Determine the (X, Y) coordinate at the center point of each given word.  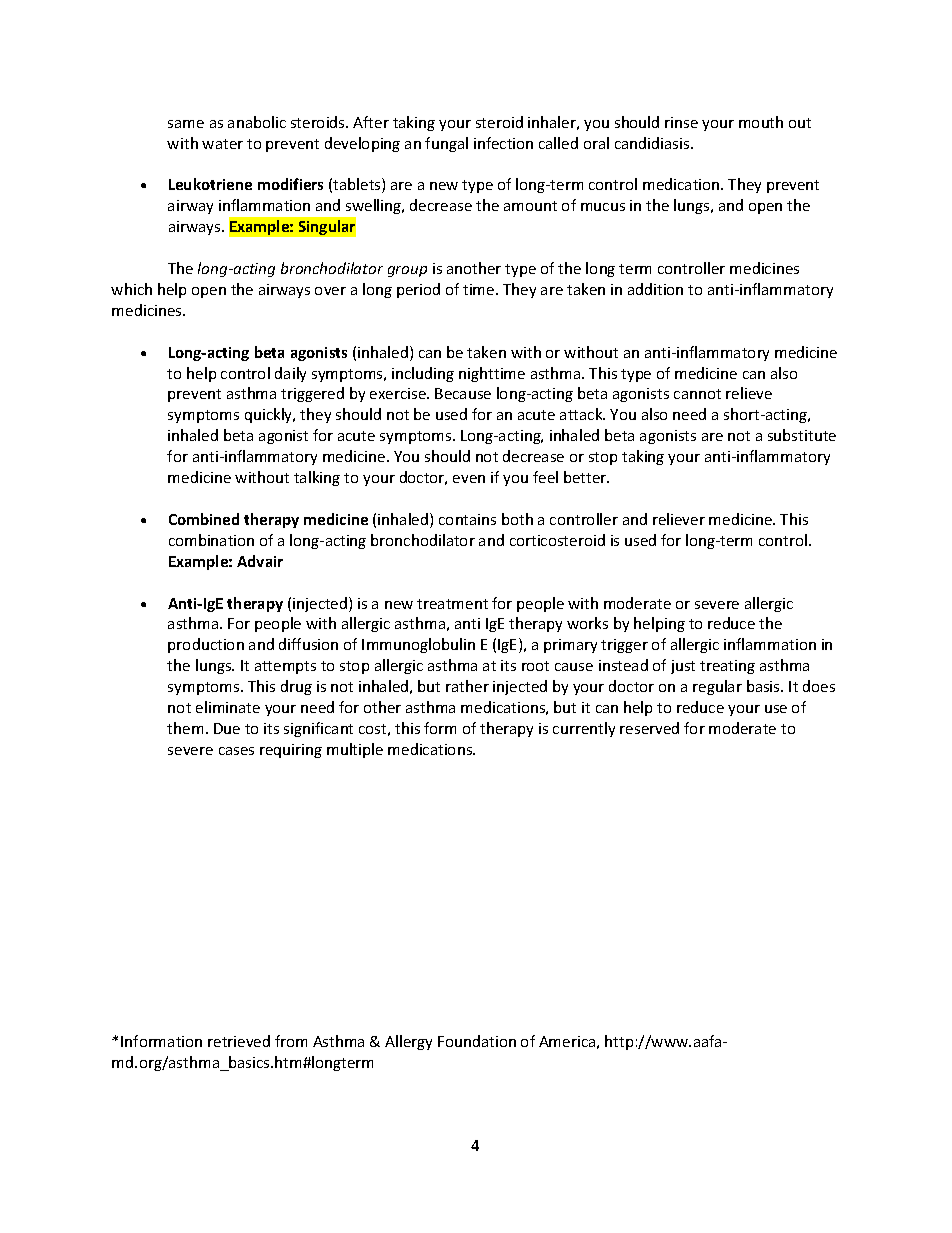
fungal (446, 144)
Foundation (477, 1041)
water (222, 144)
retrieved (239, 1041)
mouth (761, 122)
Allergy (408, 1042)
